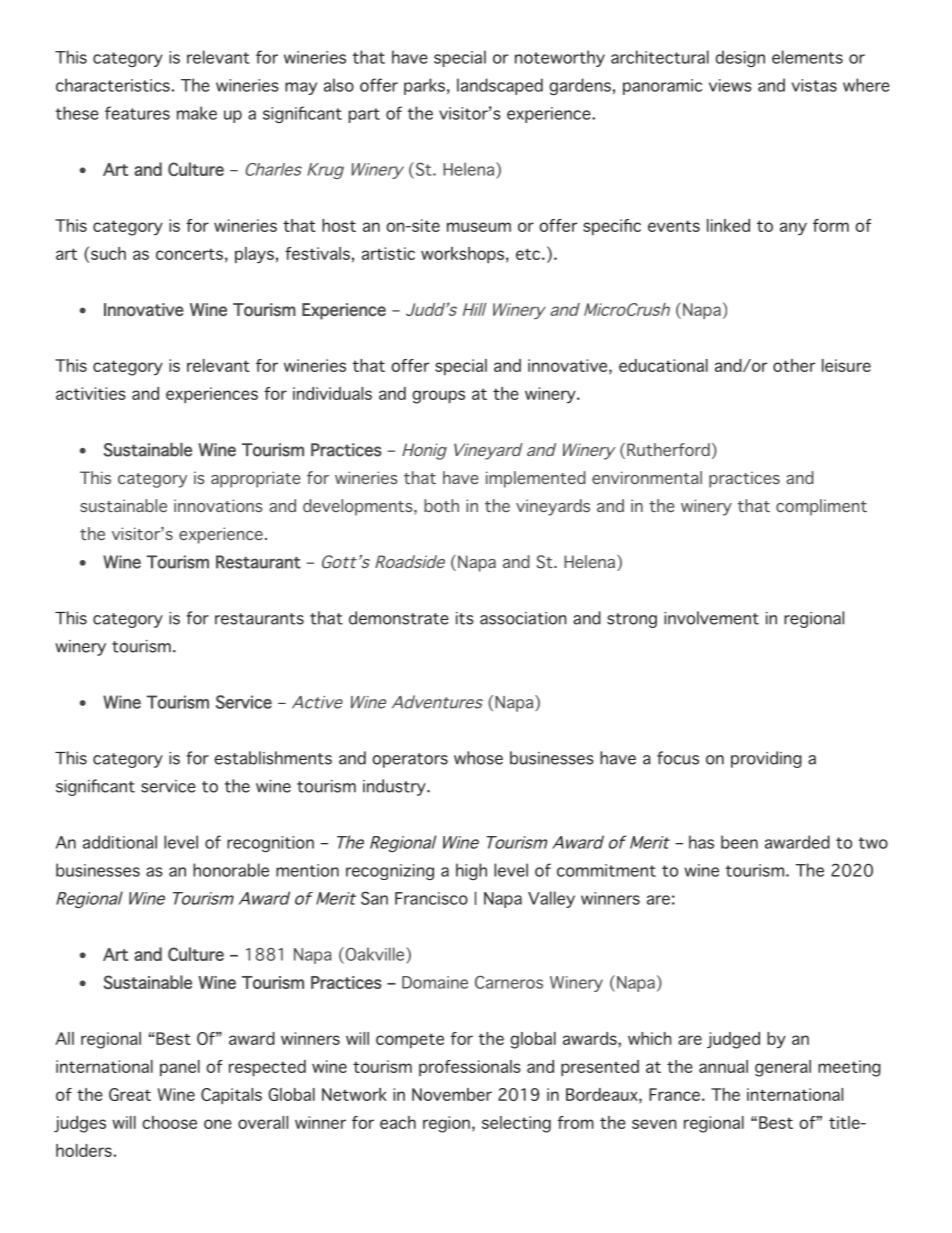 The height and width of the screenshot is (1233, 952). Describe the element at coordinates (452, 1094) in the screenshot. I see `November` at that location.
